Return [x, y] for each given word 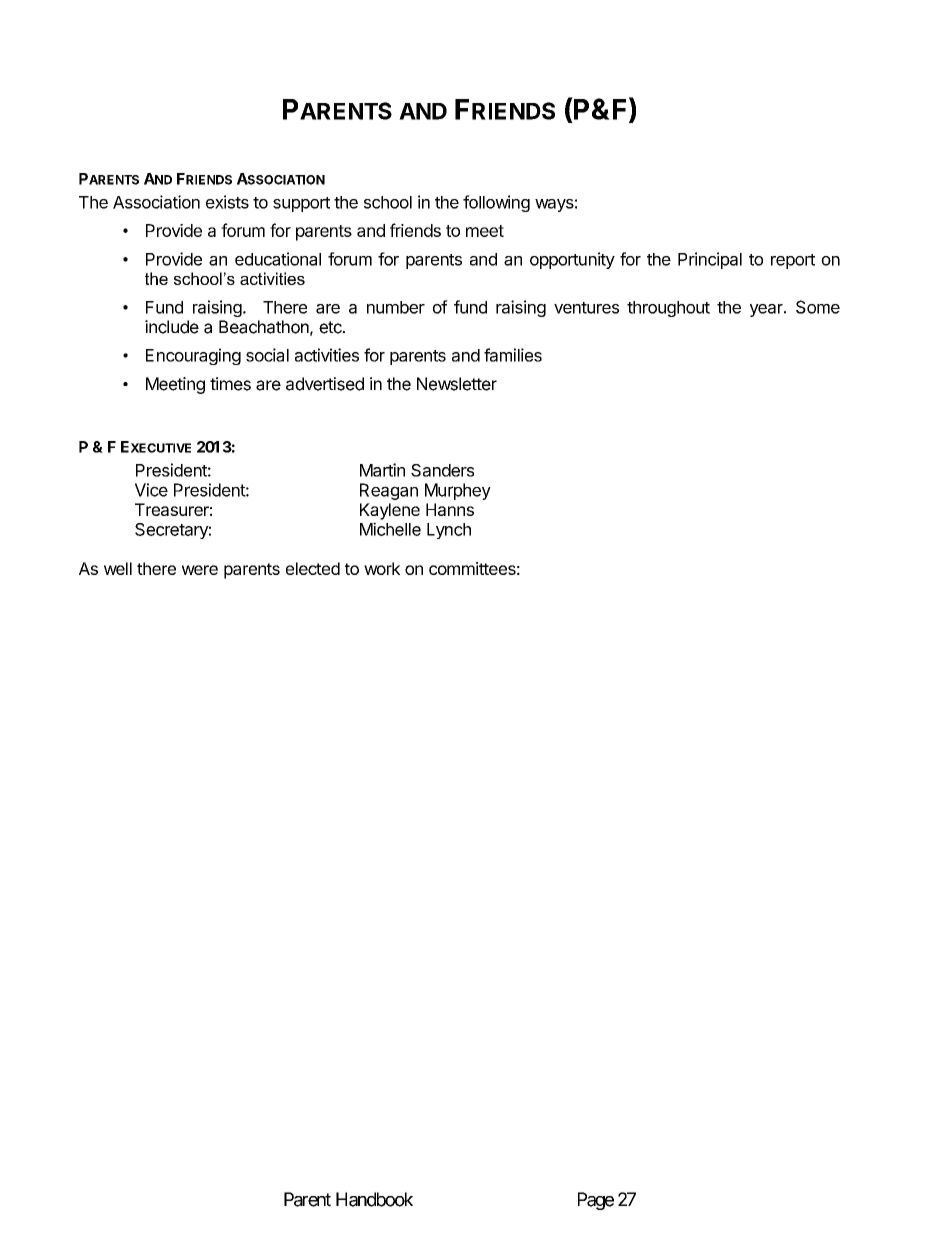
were [200, 570]
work [382, 568]
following [496, 203]
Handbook [374, 1199]
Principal [710, 260]
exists [227, 202]
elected [313, 568]
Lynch [449, 531]
